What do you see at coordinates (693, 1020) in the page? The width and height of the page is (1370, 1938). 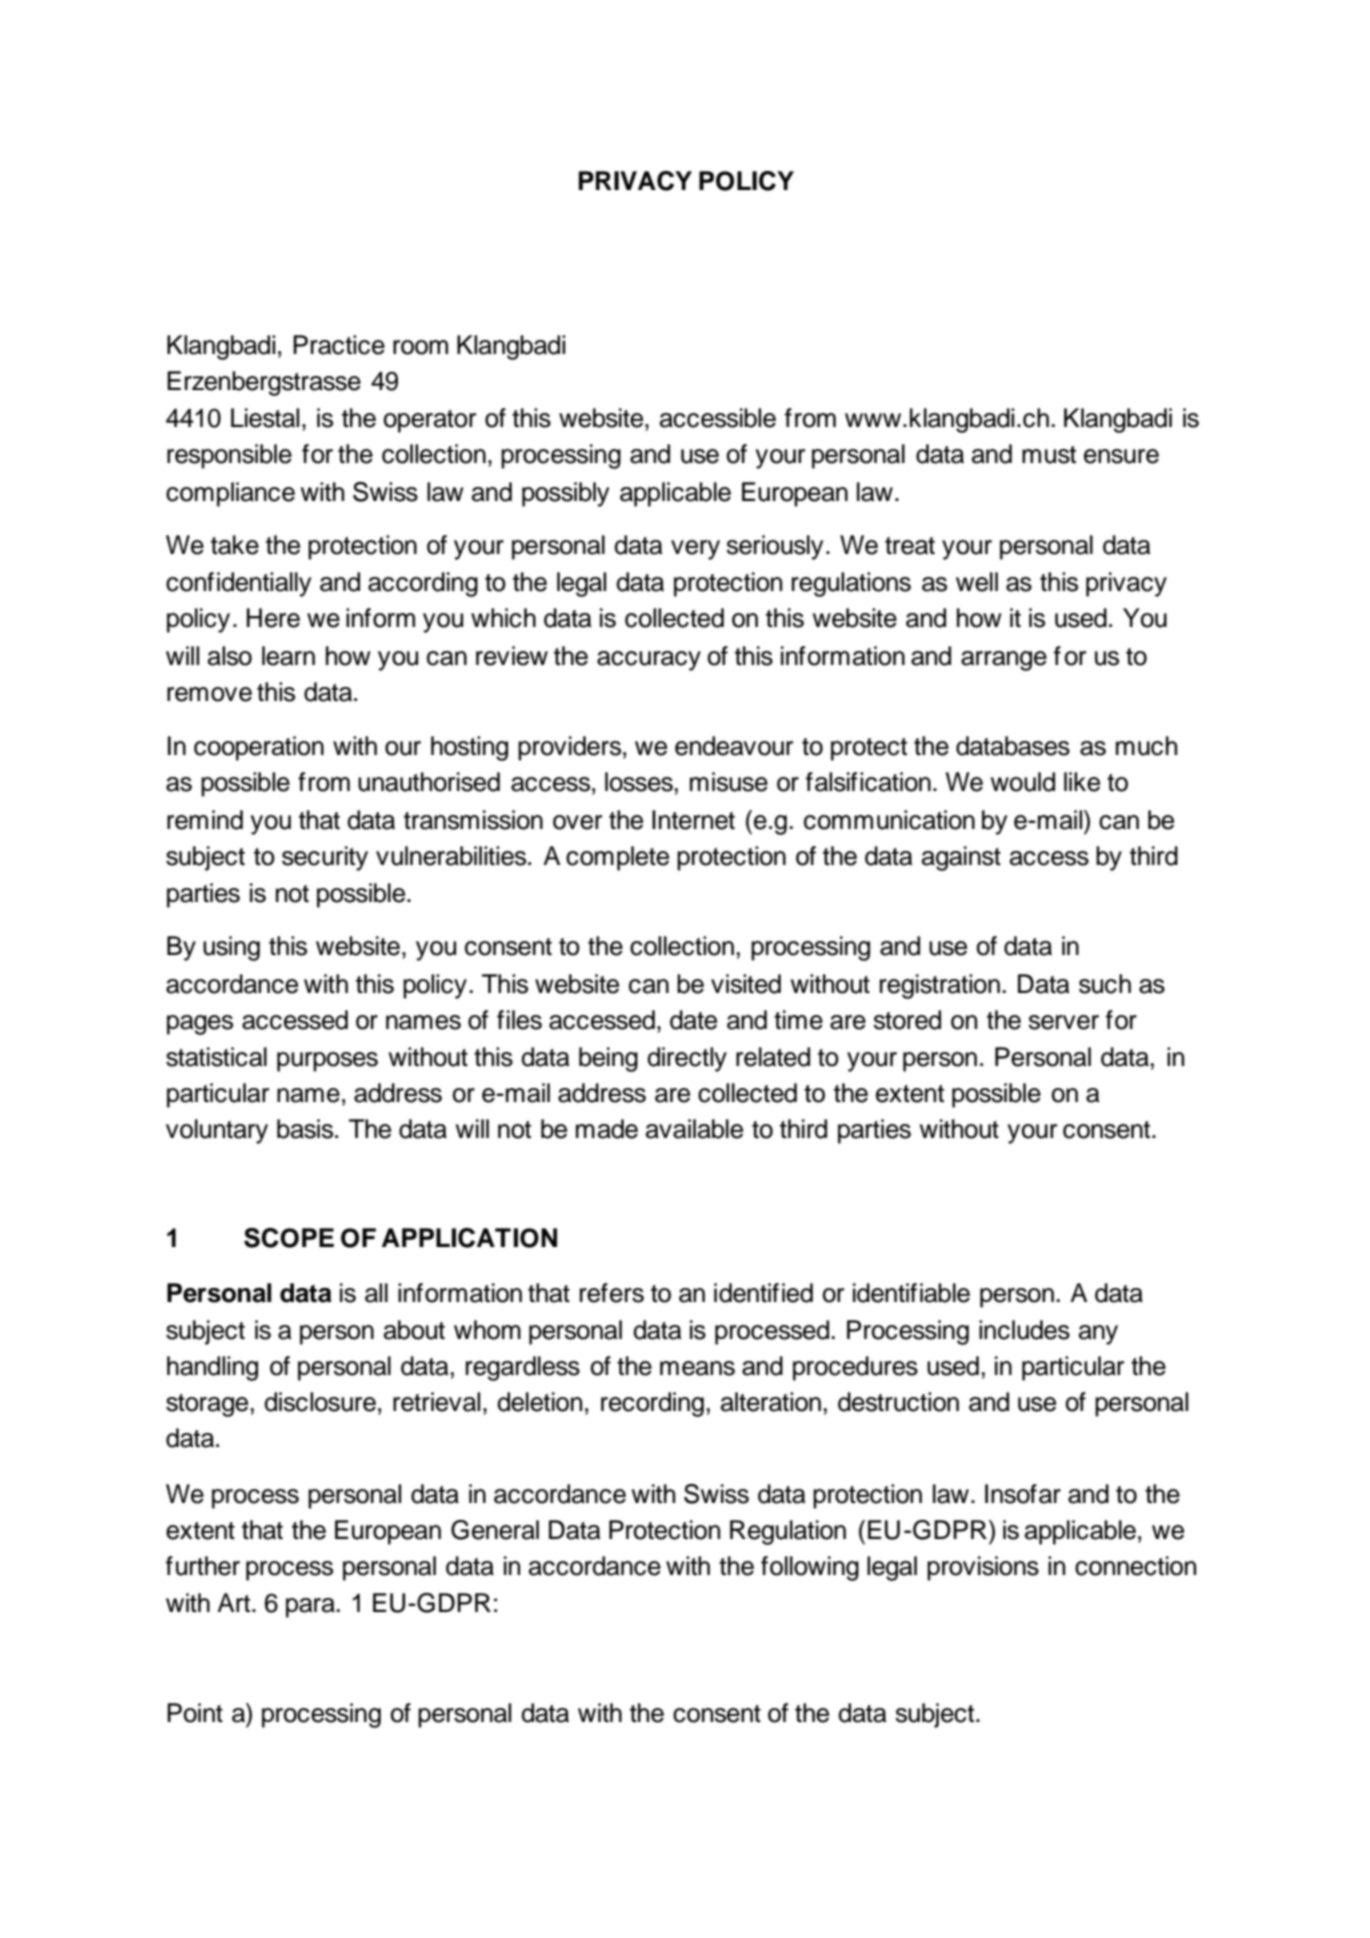 I see `date` at bounding box center [693, 1020].
